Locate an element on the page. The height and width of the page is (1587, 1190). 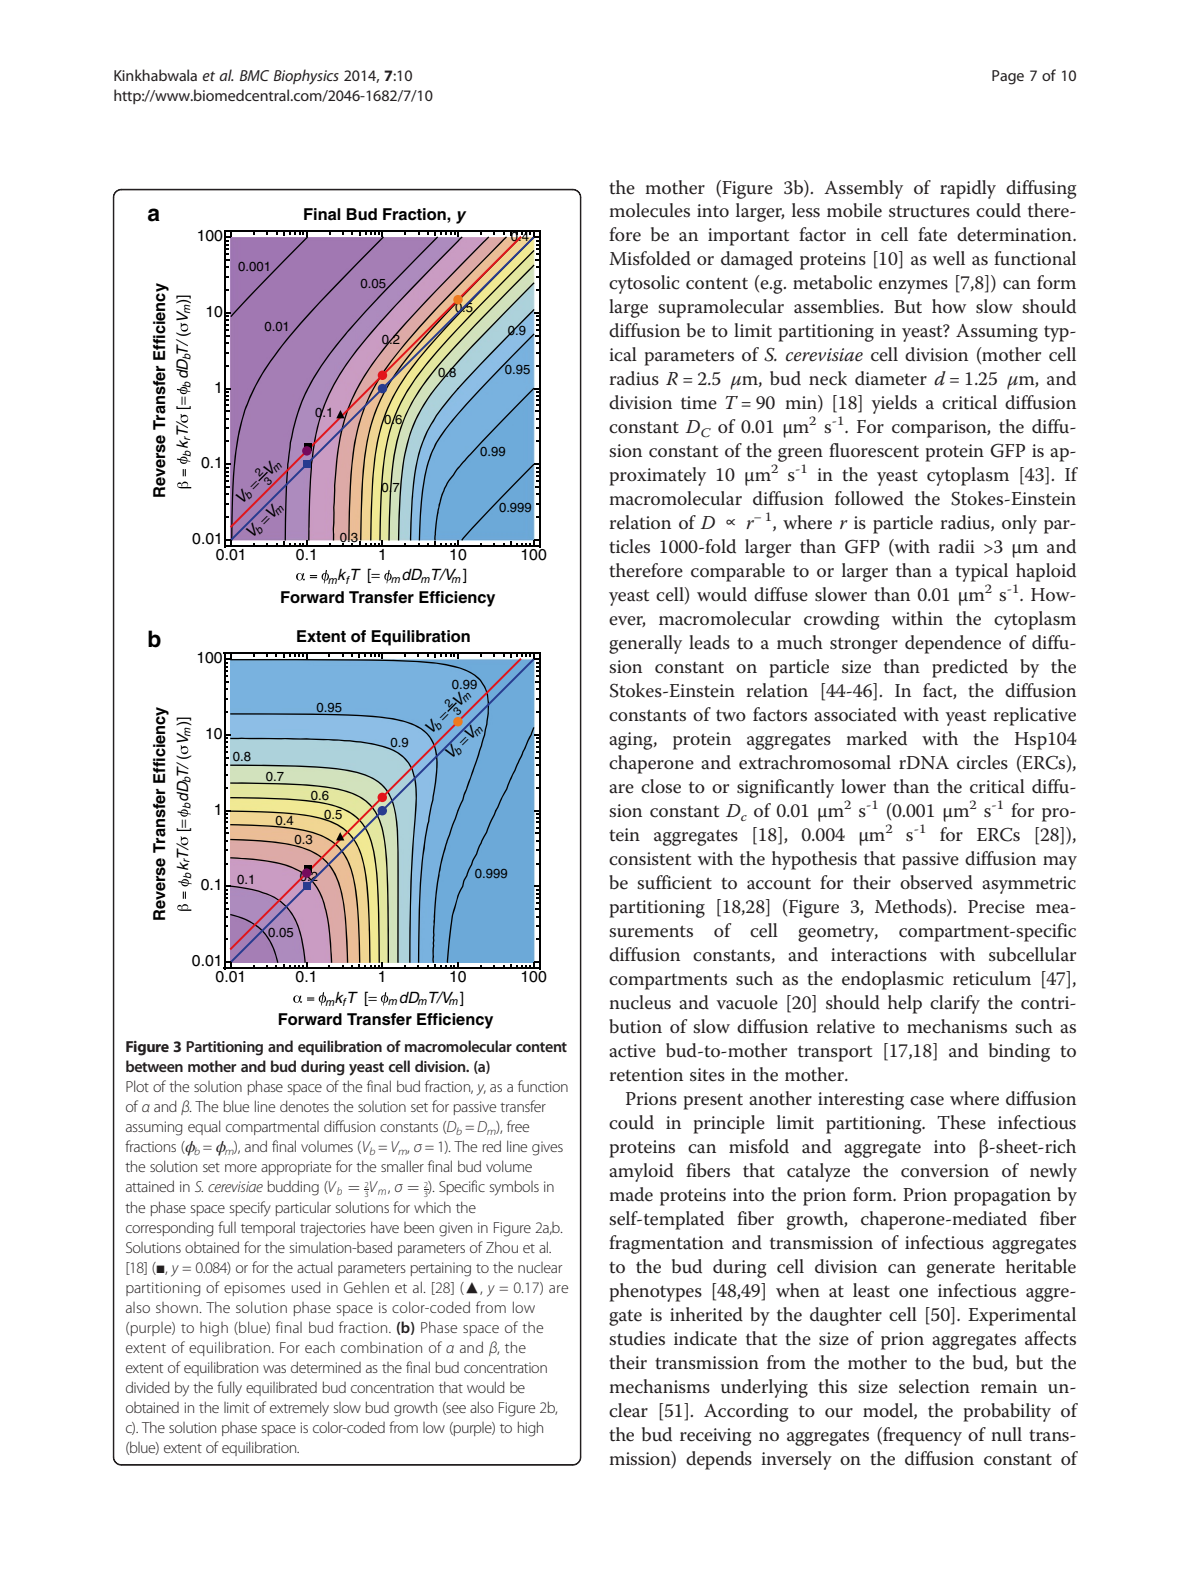
Page is located at coordinates (1008, 77).
